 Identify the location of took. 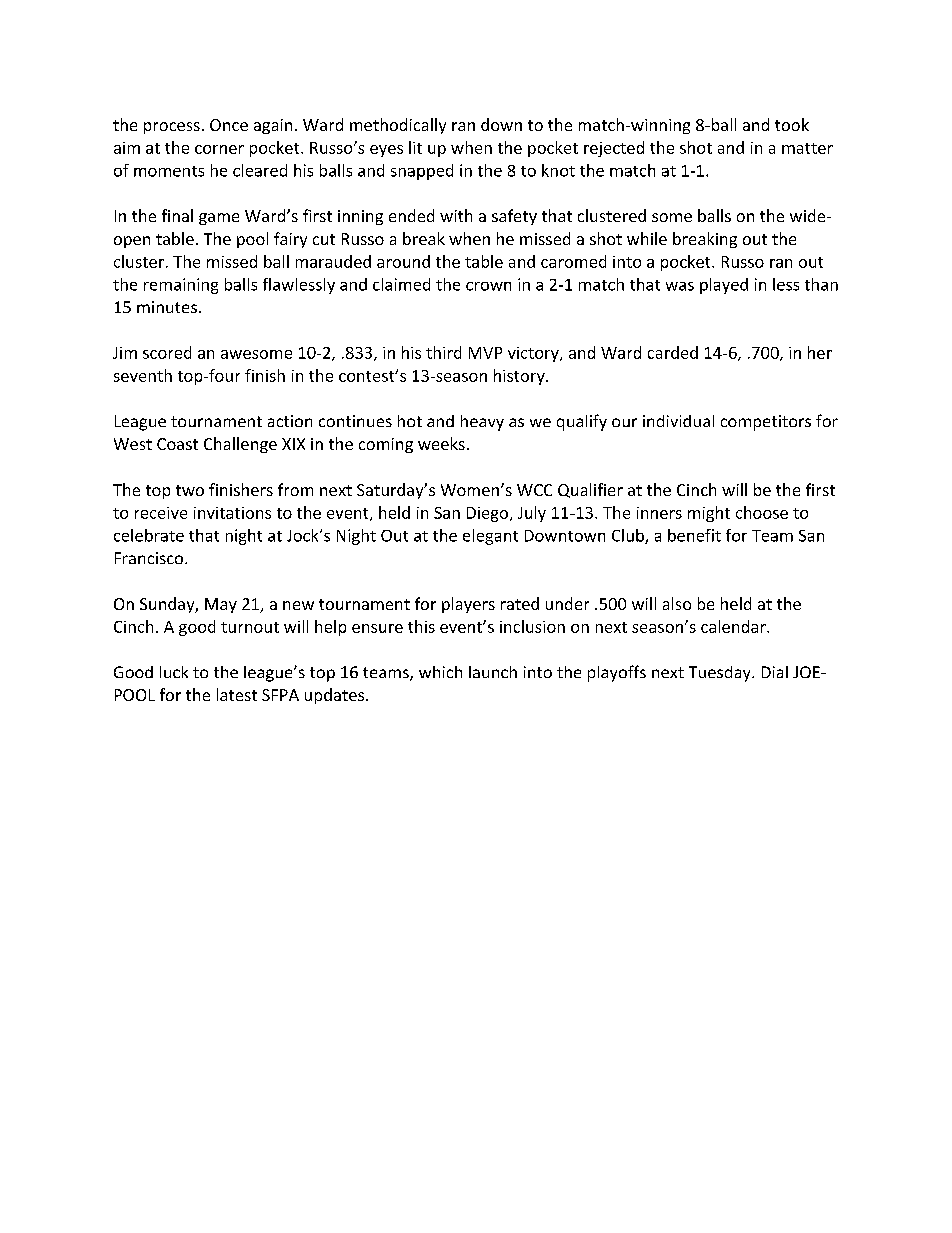
(792, 124).
